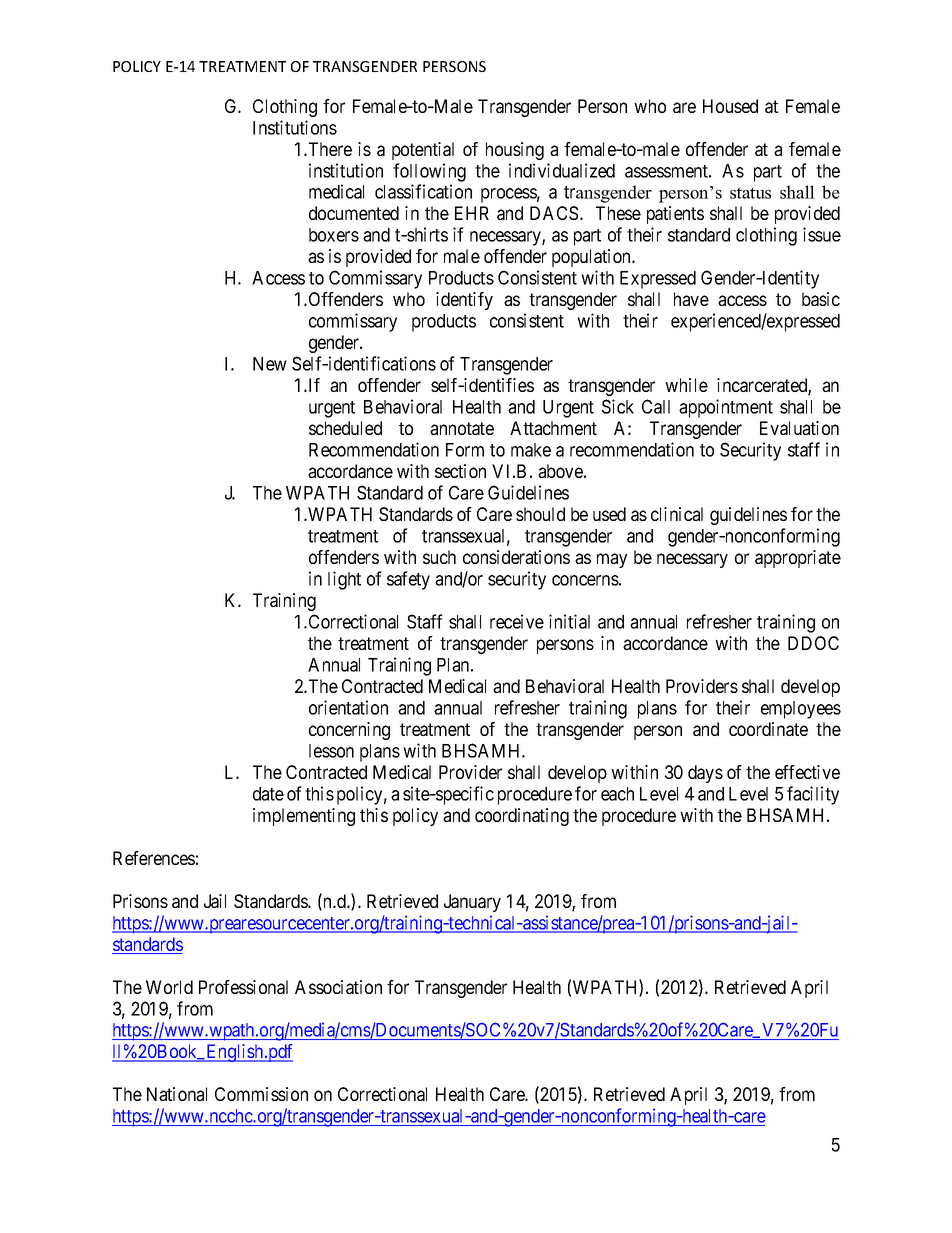 The height and width of the page is (1233, 952). Describe the element at coordinates (344, 580) in the page. I see `light` at that location.
